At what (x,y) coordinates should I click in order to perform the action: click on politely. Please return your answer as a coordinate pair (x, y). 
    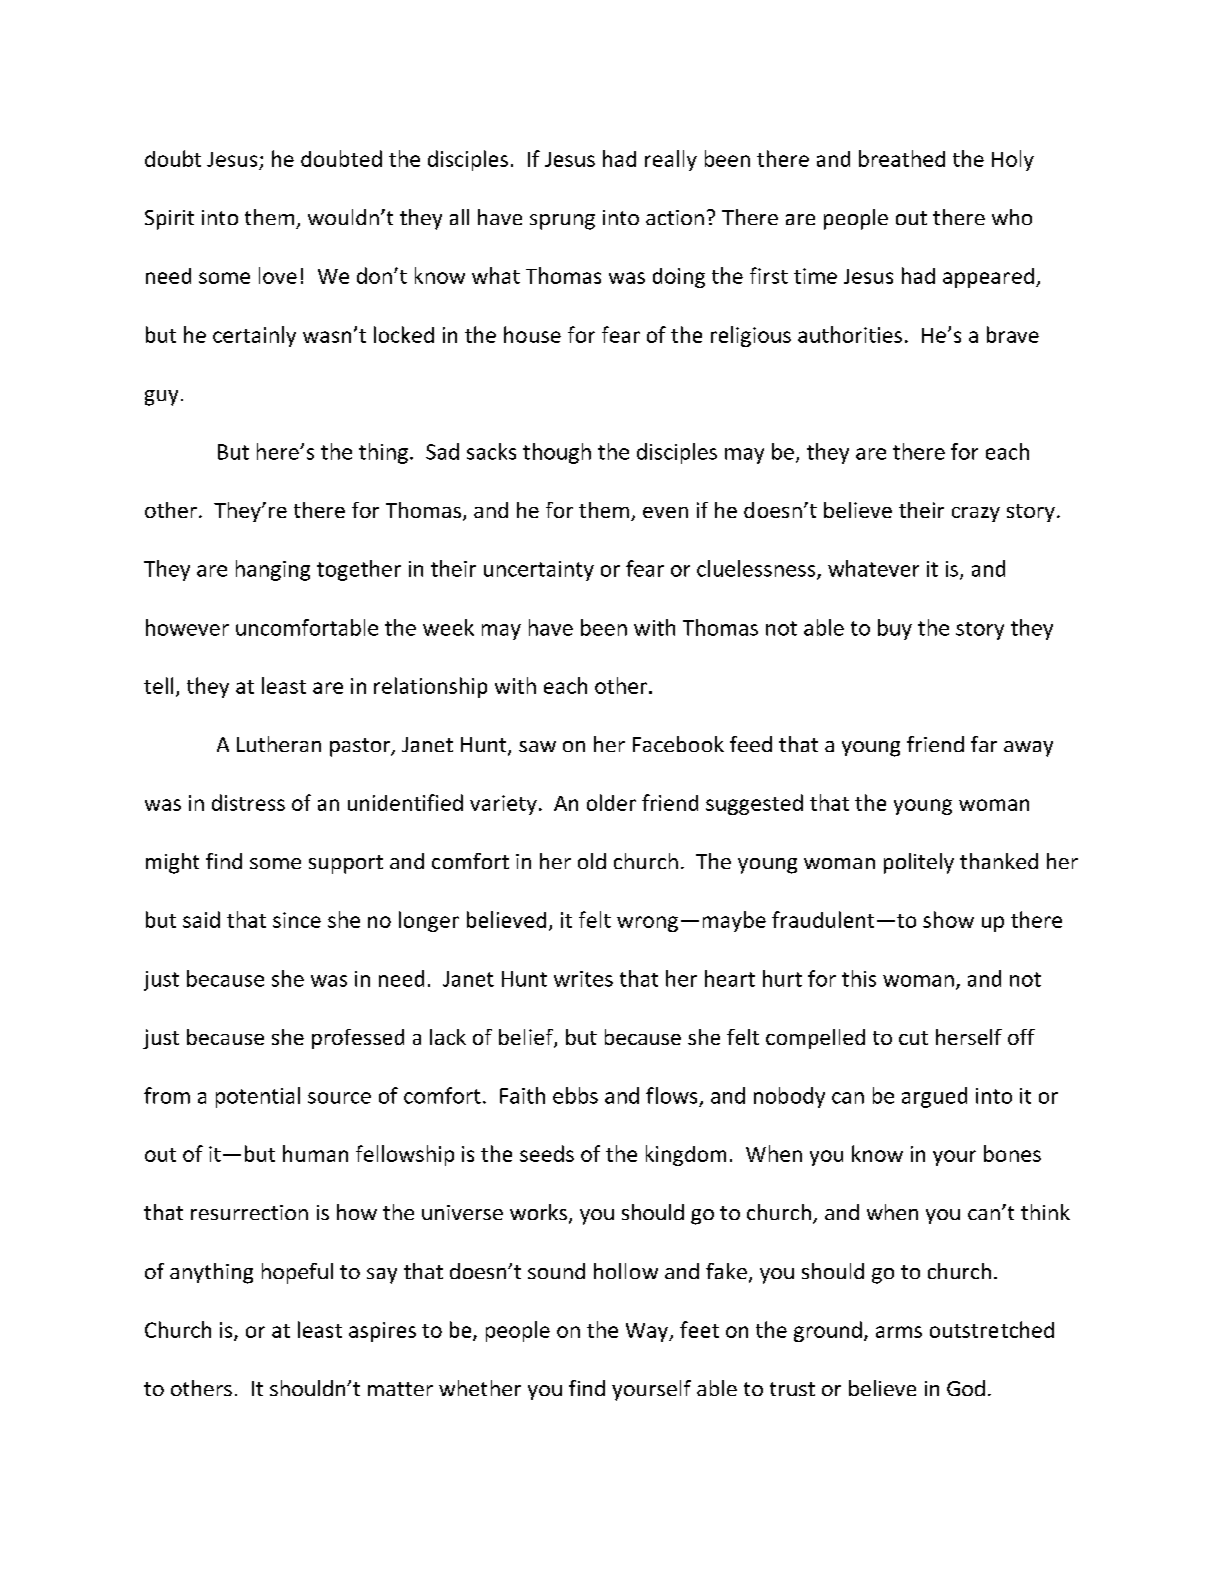
    Looking at the image, I should click on (919, 863).
